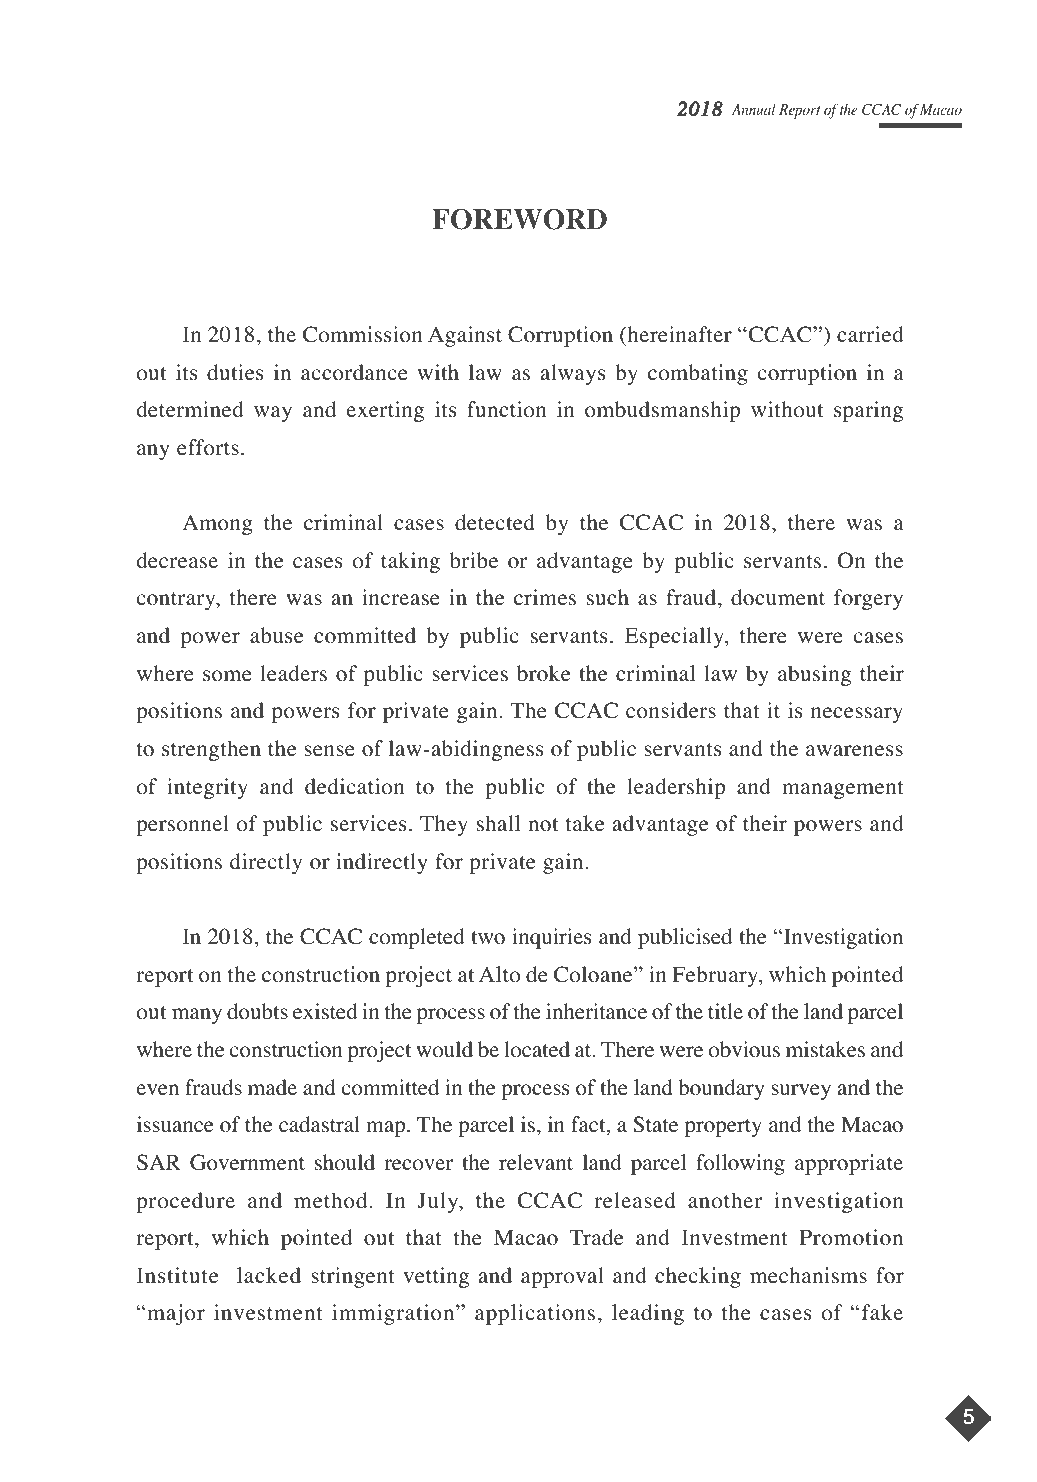  Describe the element at coordinates (843, 790) in the screenshot. I see `management` at that location.
